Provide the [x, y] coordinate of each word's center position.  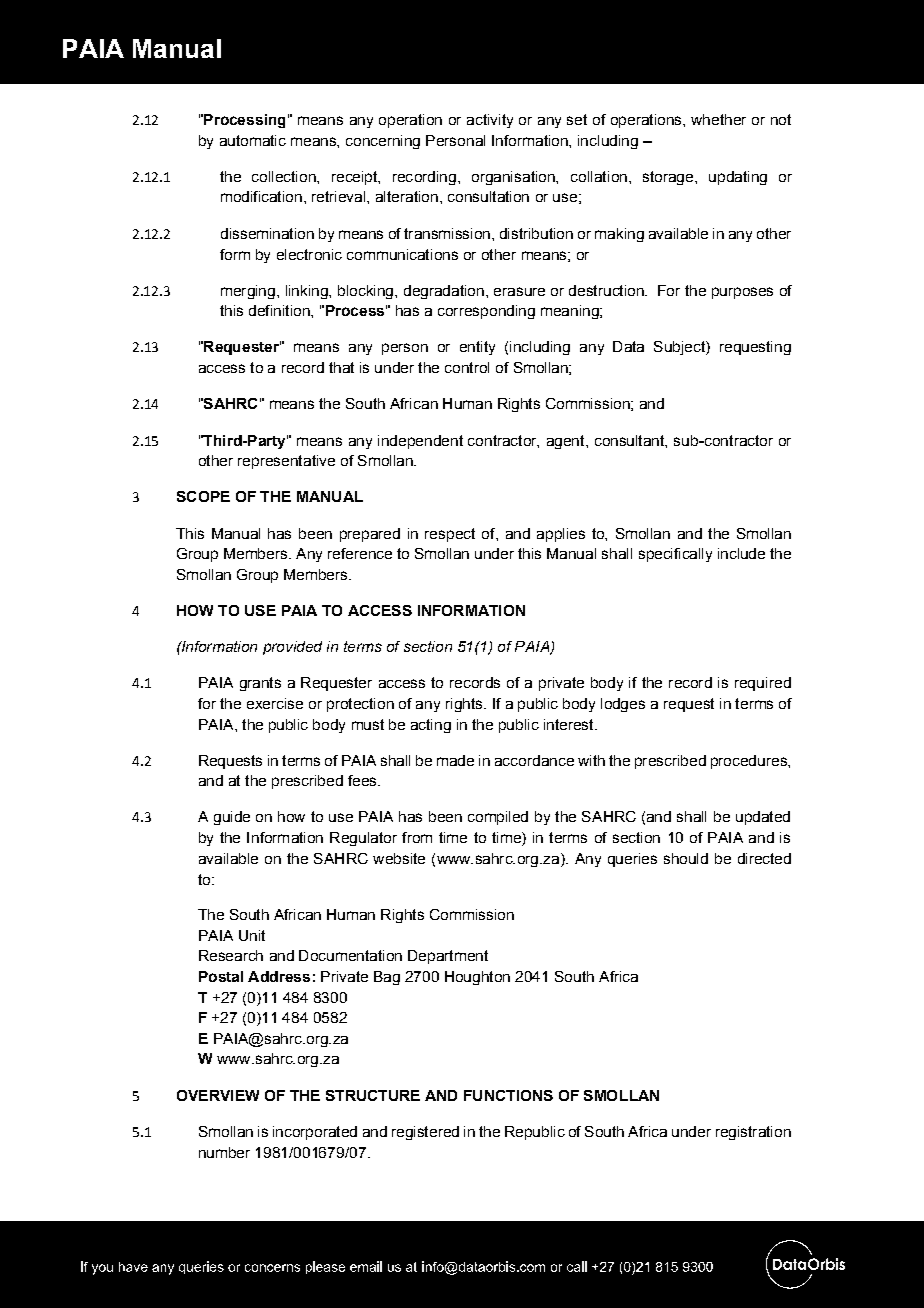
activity [490, 121]
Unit [252, 935]
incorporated [315, 1133]
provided [292, 648]
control [467, 367]
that [341, 367]
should [686, 858]
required [763, 684]
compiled [498, 818]
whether [718, 119]
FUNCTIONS [508, 1095]
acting [431, 726]
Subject [680, 348]
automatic [253, 140]
